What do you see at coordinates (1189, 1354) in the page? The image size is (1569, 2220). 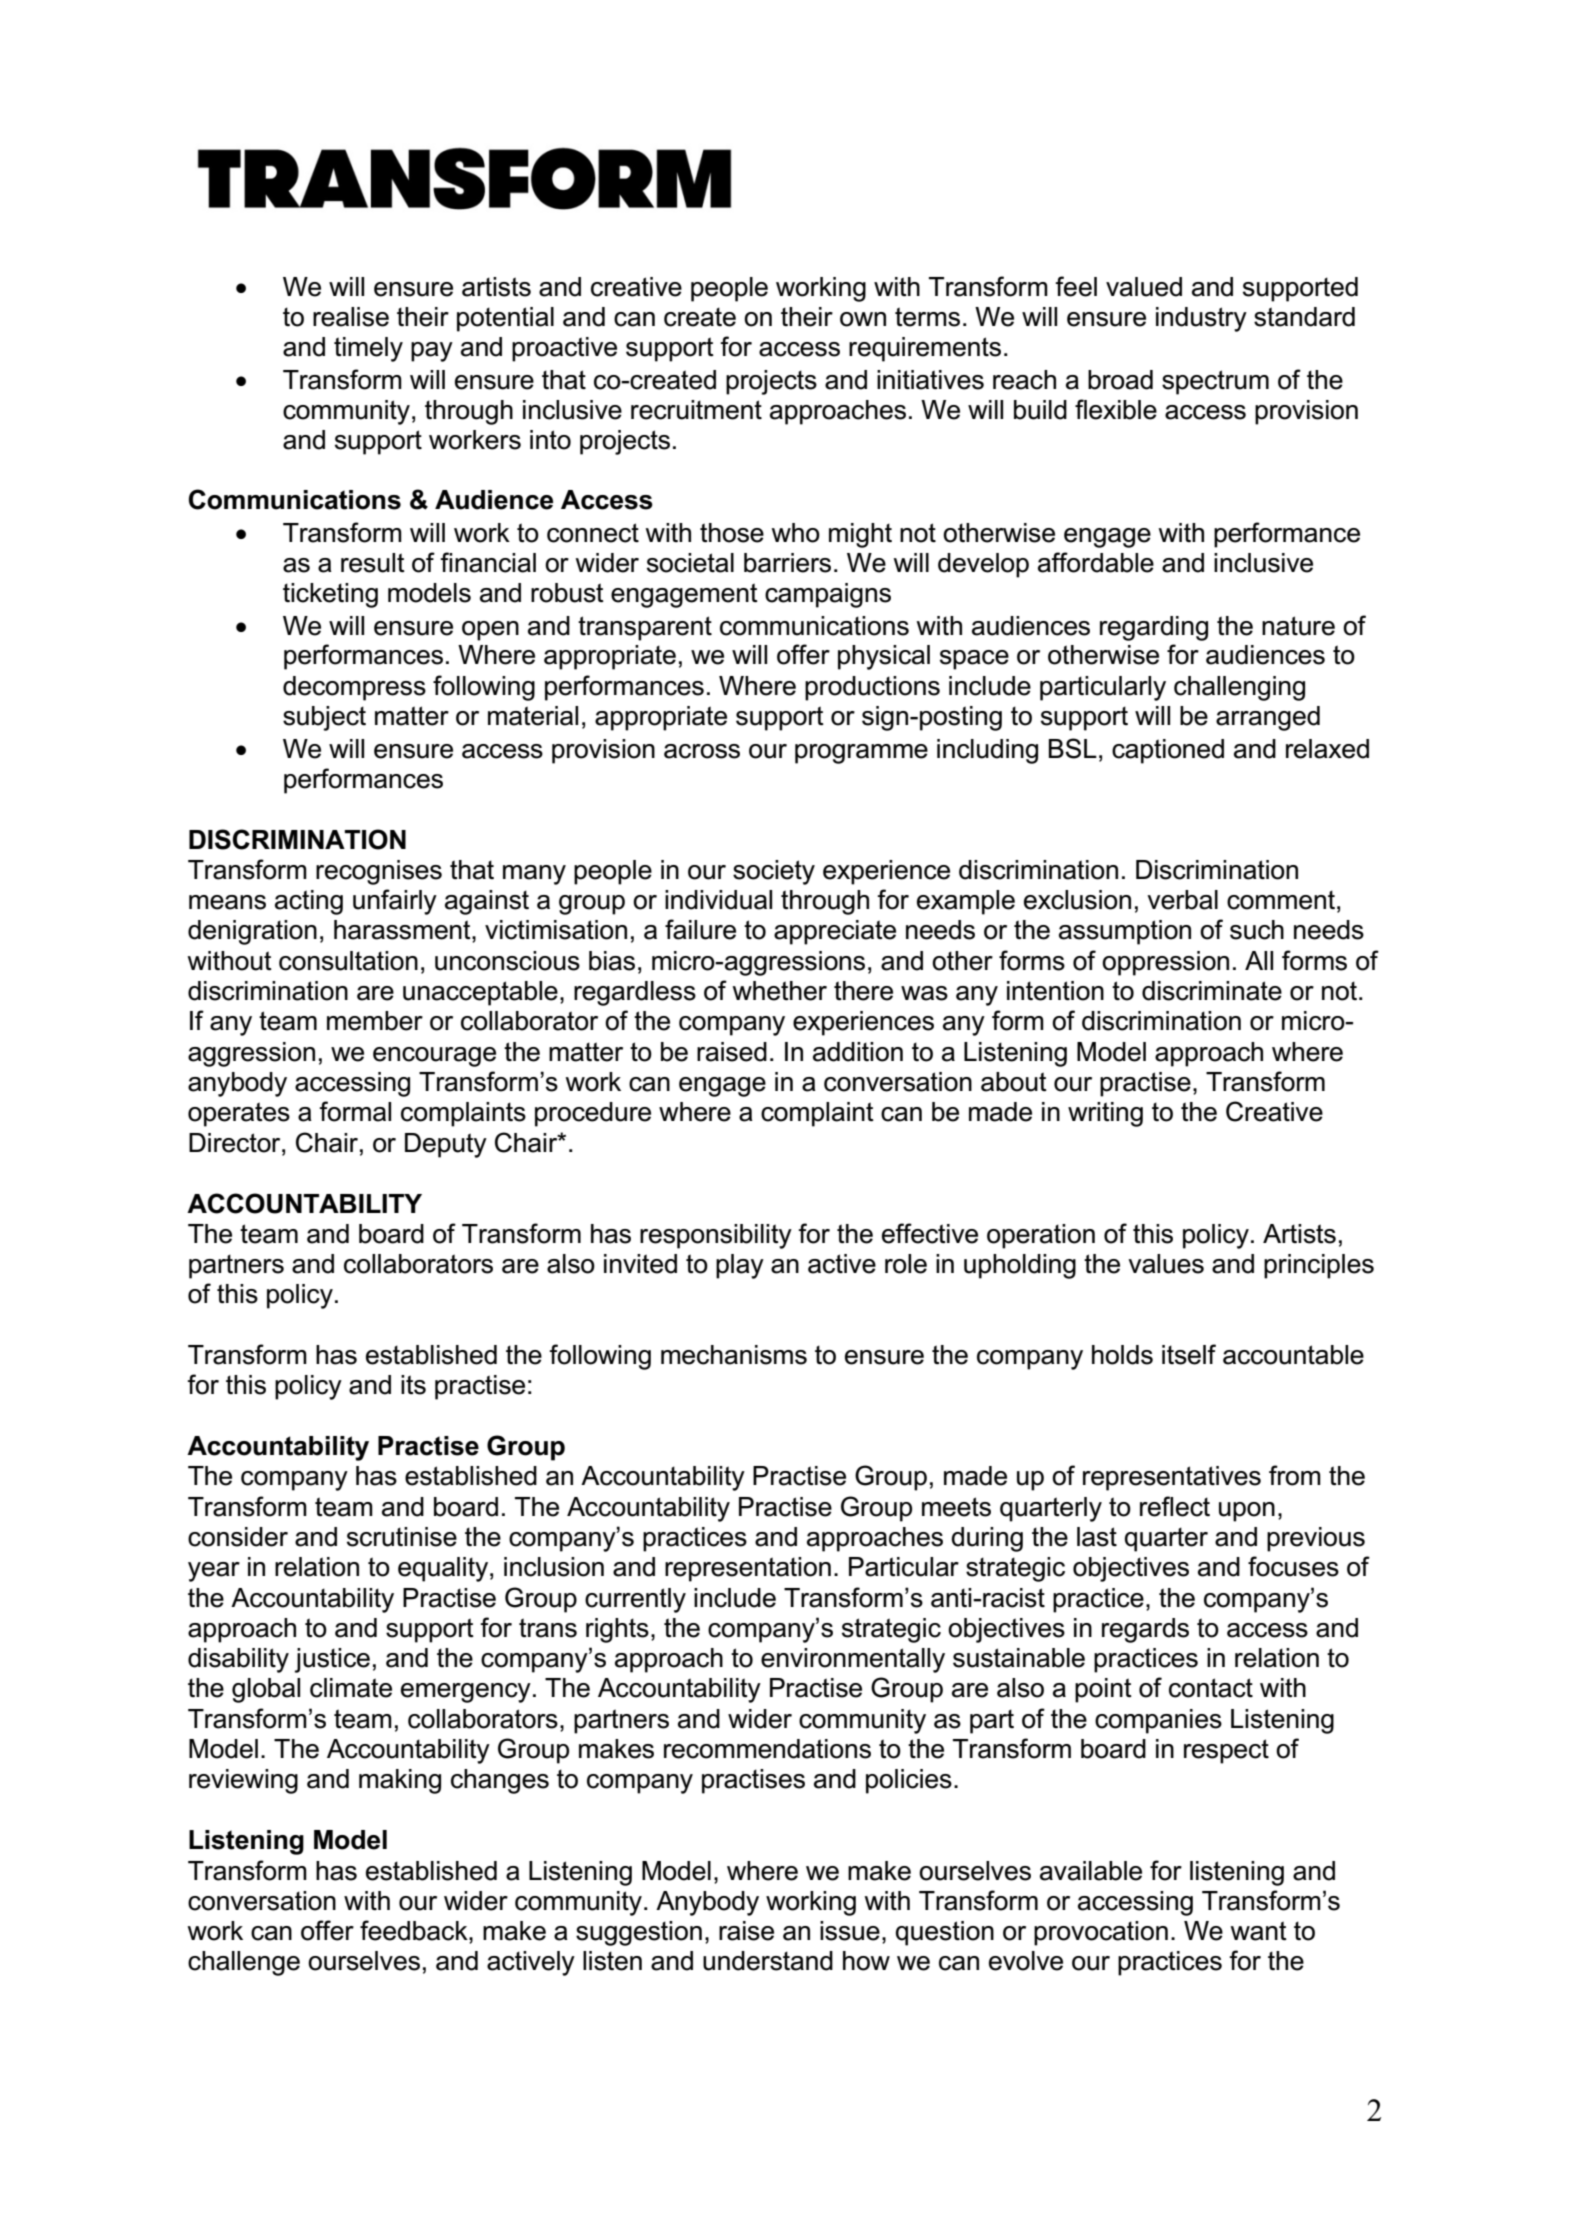 I see `itself` at bounding box center [1189, 1354].
